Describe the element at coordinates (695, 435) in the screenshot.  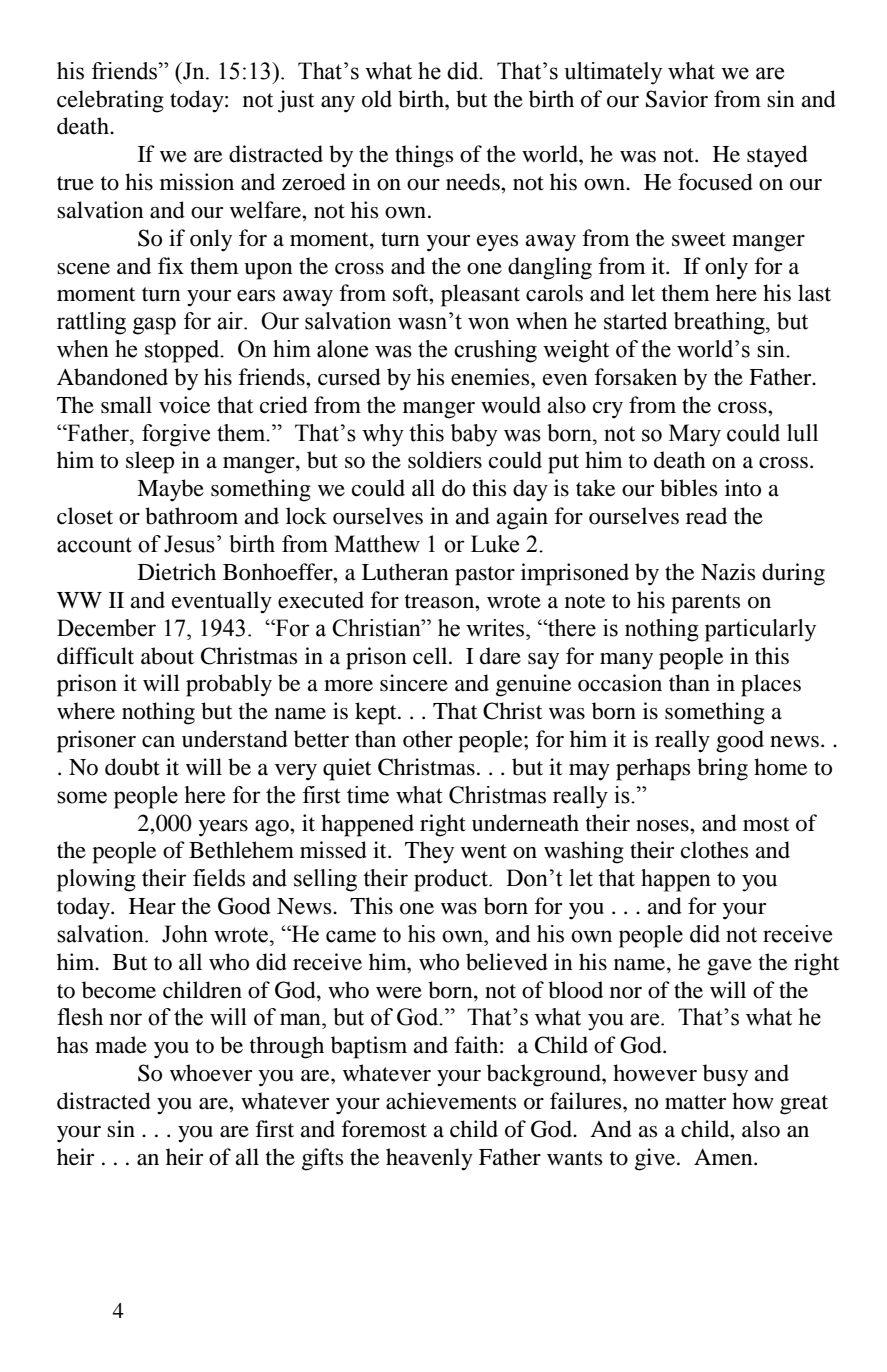
I see `Mary` at that location.
